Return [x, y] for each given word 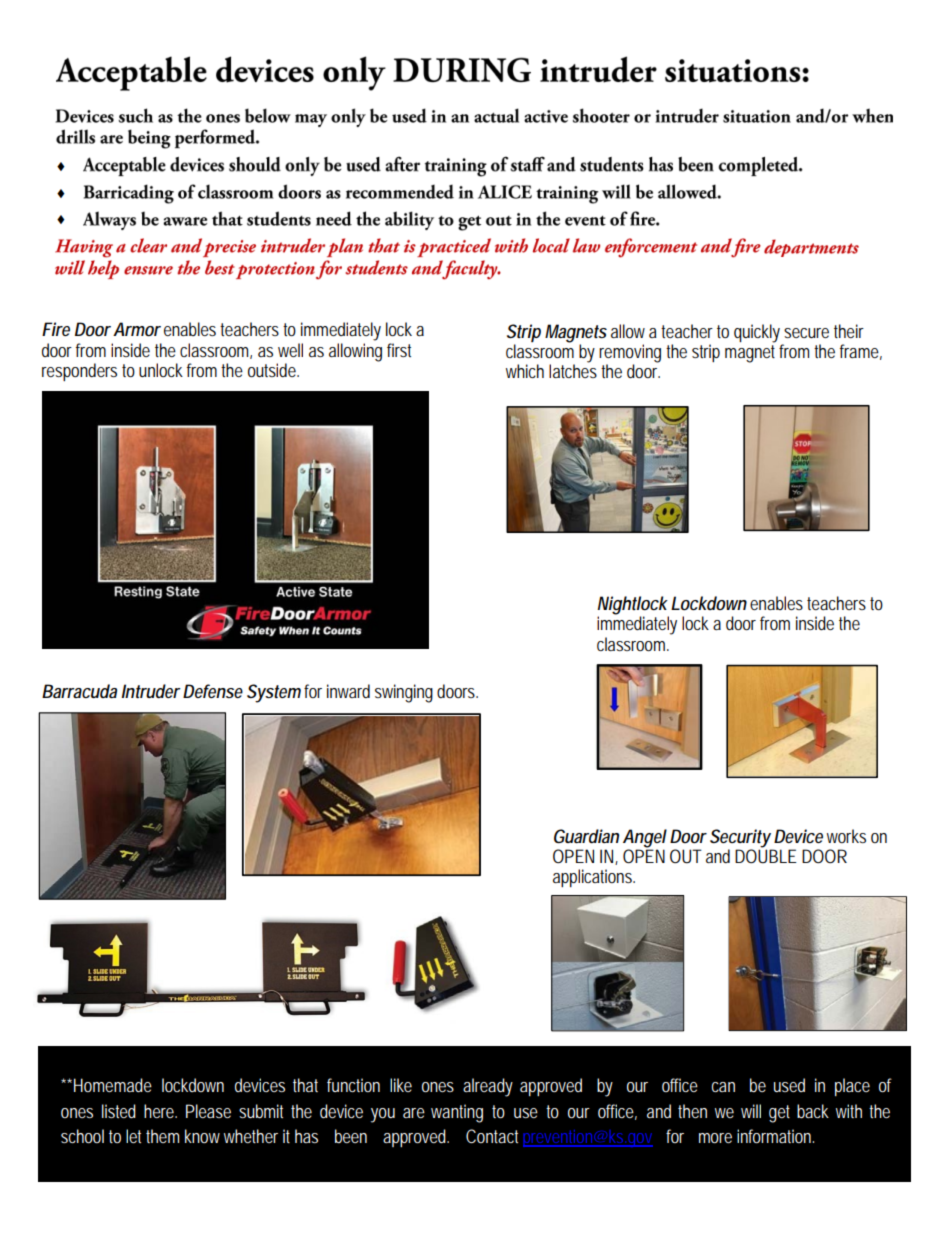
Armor [137, 329]
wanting [457, 1113]
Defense [213, 691]
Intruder [151, 691]
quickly [757, 333]
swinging [404, 693]
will [751, 1111]
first [399, 350]
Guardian [586, 836]
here [160, 1111]
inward [348, 691]
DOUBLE [766, 855]
